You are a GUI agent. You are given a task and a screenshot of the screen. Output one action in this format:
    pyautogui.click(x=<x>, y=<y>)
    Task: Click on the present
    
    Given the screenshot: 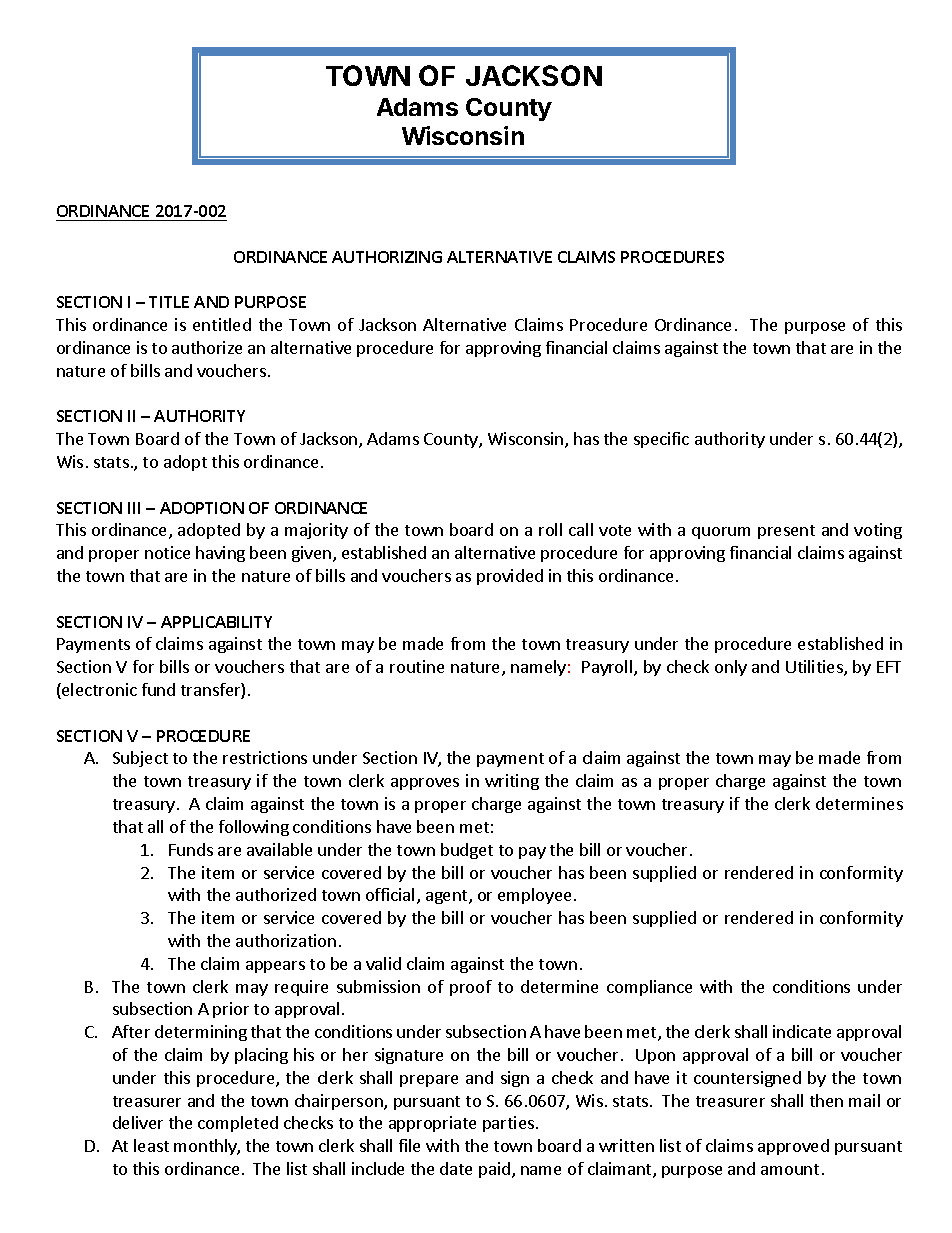 What is the action you would take?
    pyautogui.click(x=786, y=532)
